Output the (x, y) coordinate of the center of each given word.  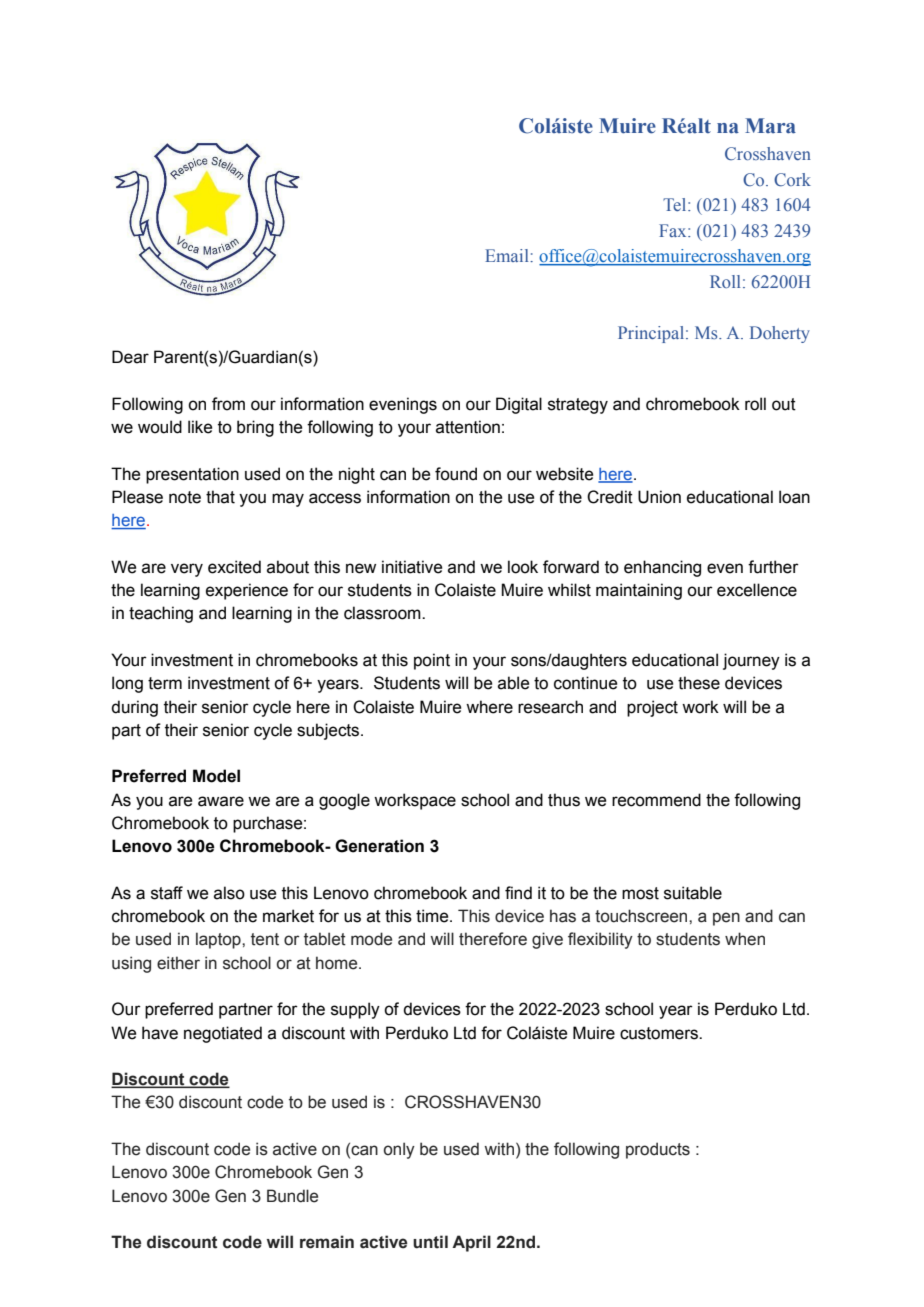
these (699, 683)
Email (508, 255)
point (432, 661)
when (745, 939)
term (165, 683)
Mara (770, 126)
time (433, 916)
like (200, 427)
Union (659, 497)
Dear (130, 357)
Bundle (292, 1196)
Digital (519, 405)
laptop (219, 940)
